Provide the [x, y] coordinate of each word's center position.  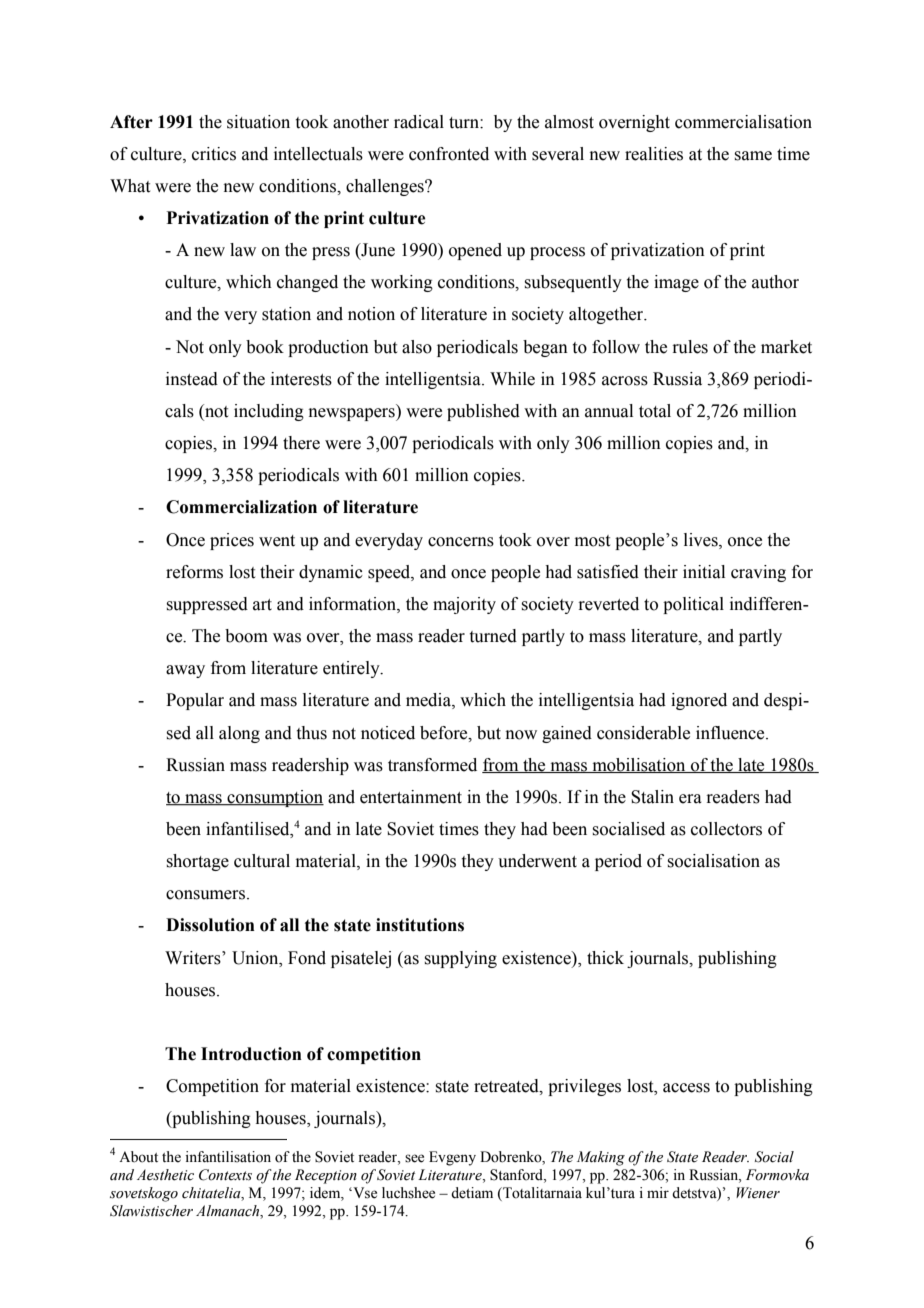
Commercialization [241, 507]
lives [702, 540]
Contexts [225, 1175]
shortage [197, 862]
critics [214, 154]
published [483, 412]
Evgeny [452, 1158]
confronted [449, 154]
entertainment [411, 797]
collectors [726, 829]
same [753, 156]
